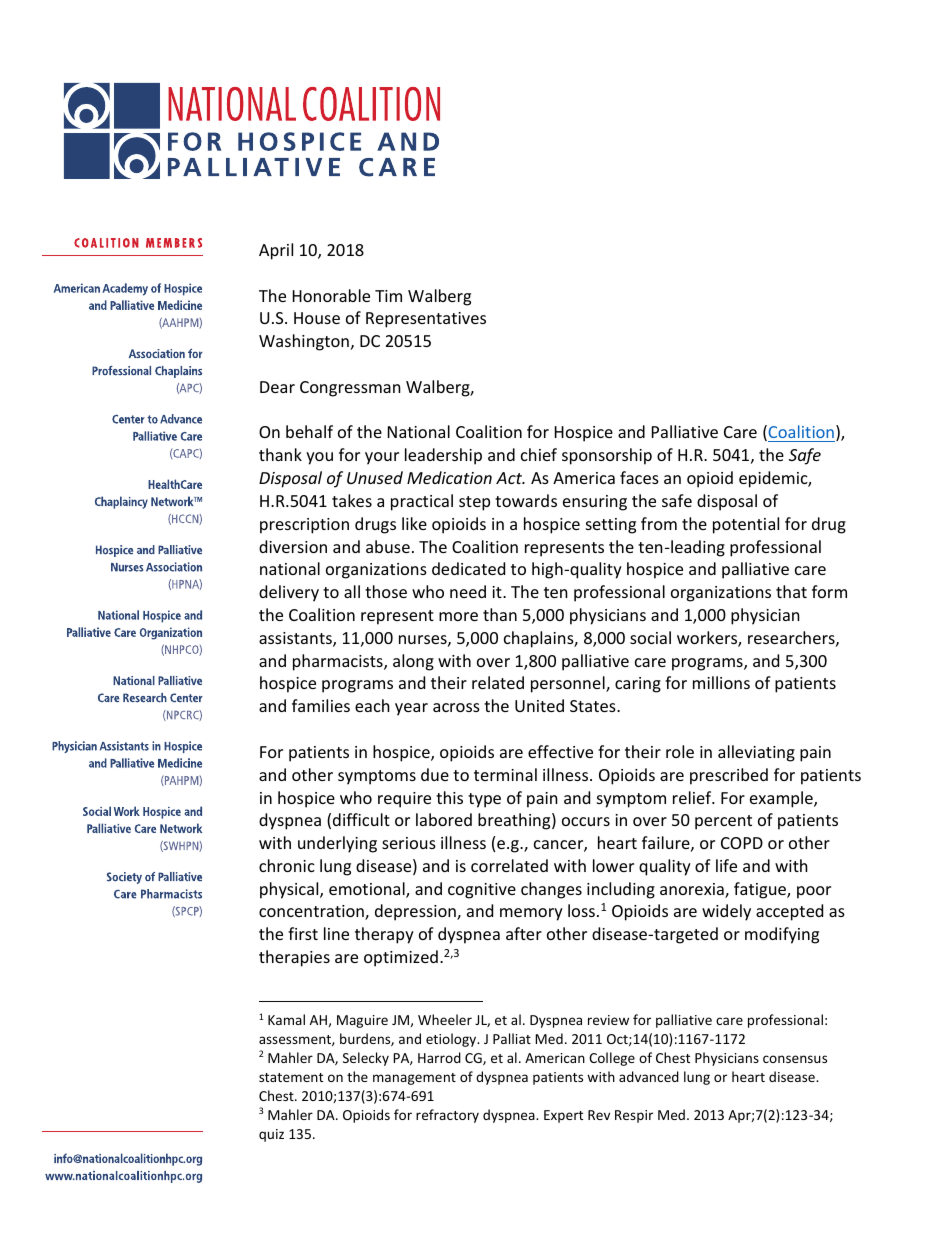  I want to click on consensus, so click(795, 1059).
